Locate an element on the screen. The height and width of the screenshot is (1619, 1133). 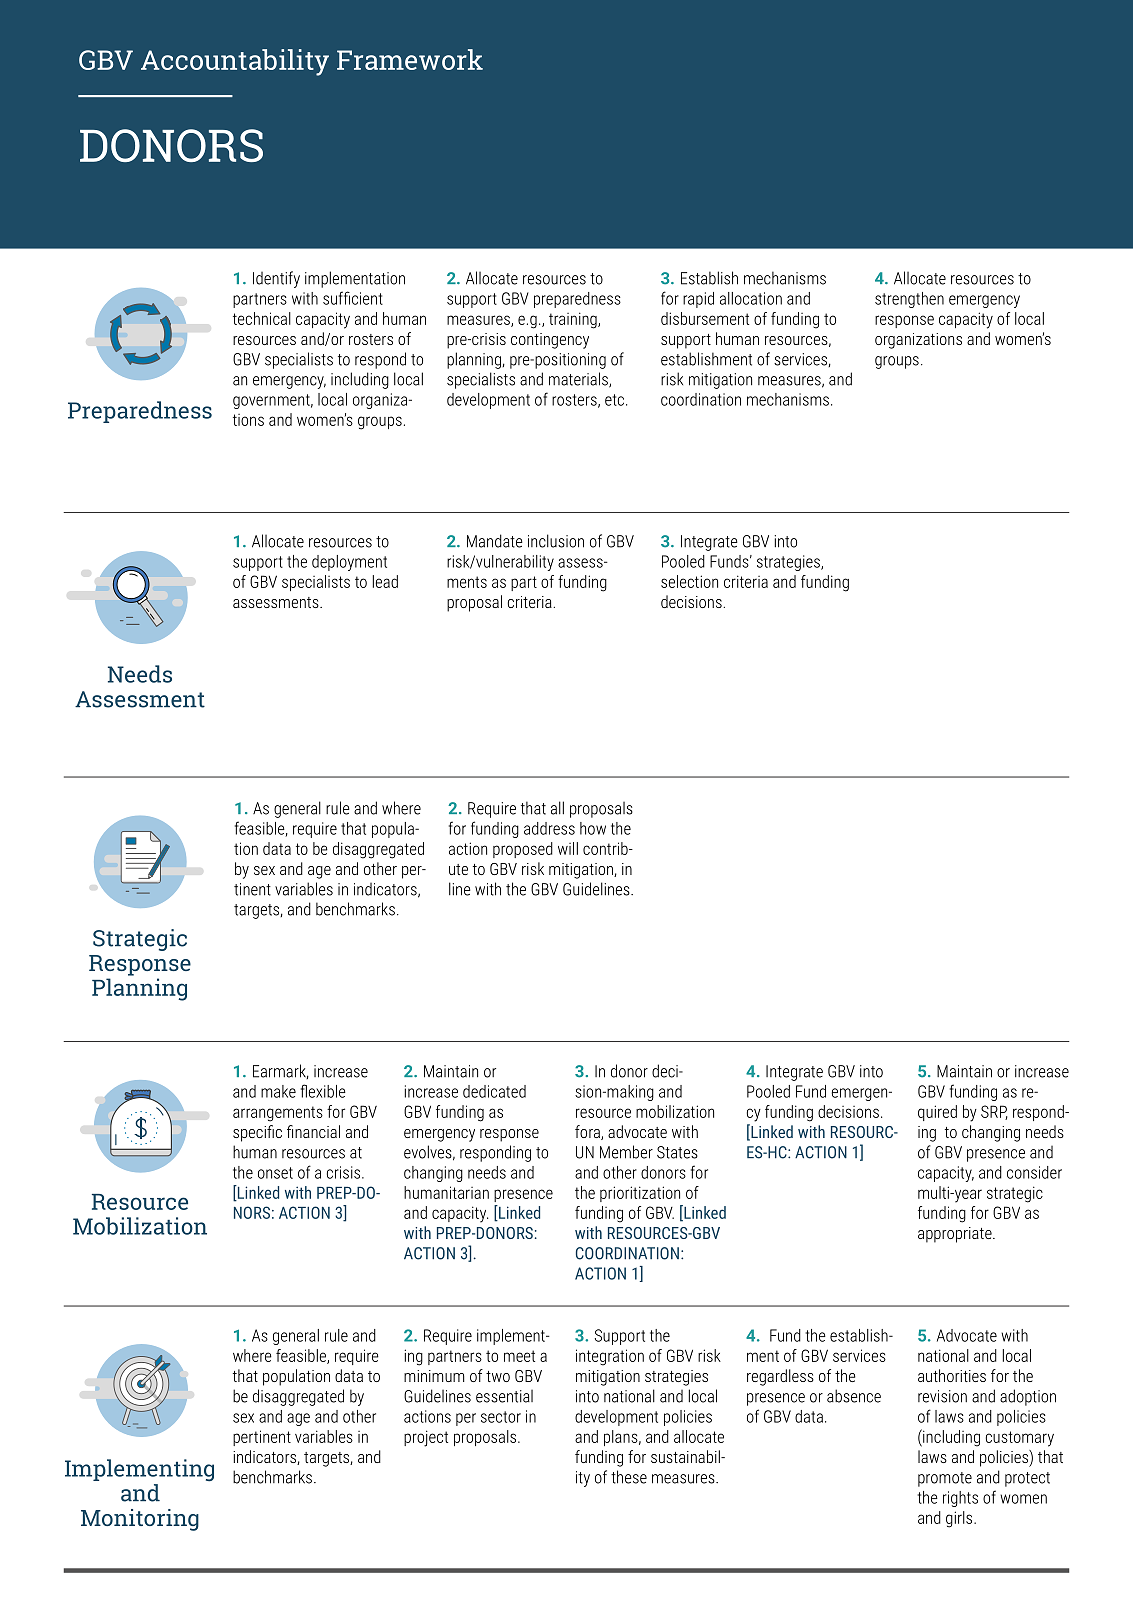
Framework is located at coordinates (410, 59).
